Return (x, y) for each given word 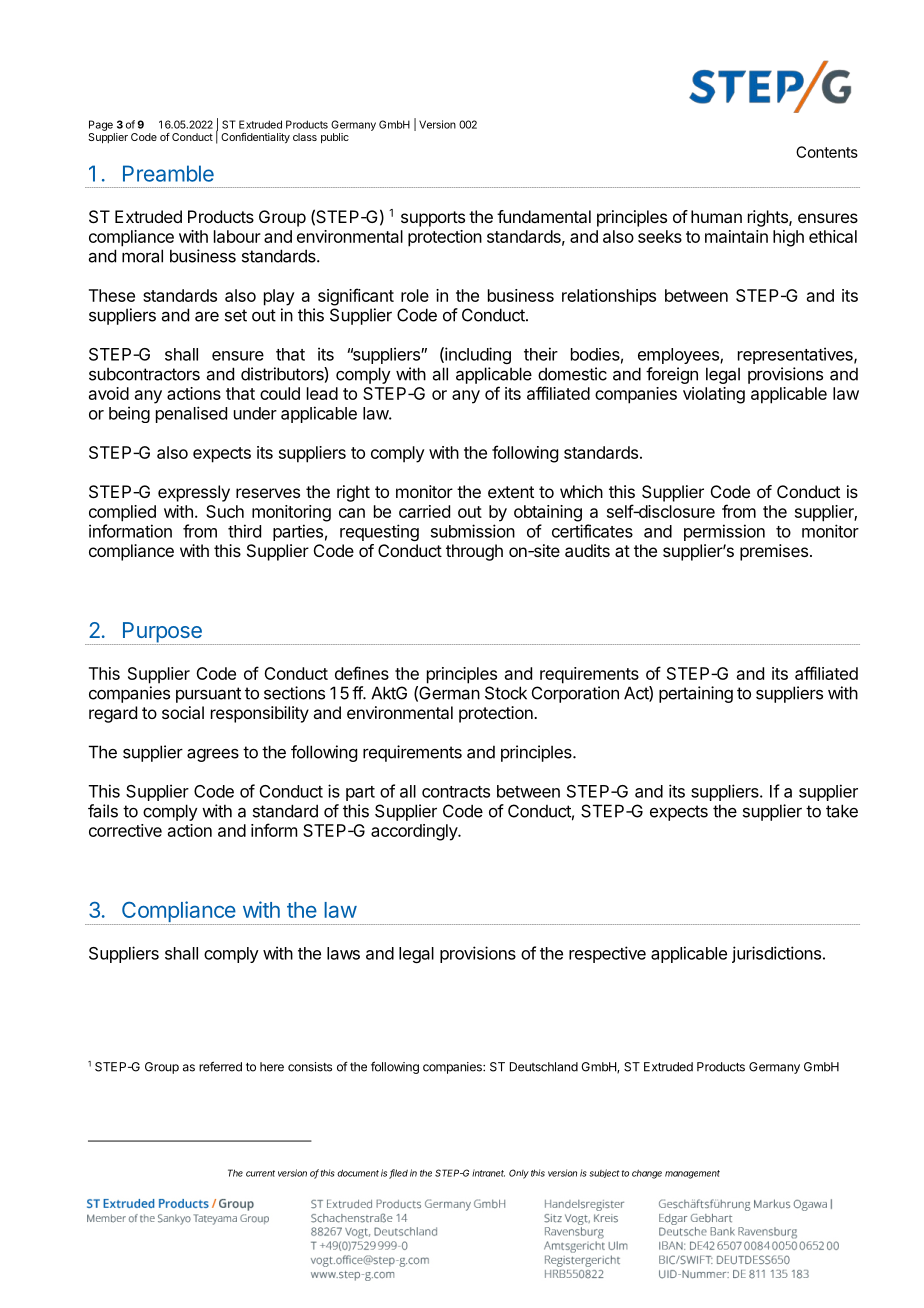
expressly (194, 493)
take (842, 811)
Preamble (168, 173)
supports (433, 219)
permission (724, 532)
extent (511, 492)
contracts (456, 792)
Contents (827, 152)
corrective (125, 830)
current (260, 1173)
